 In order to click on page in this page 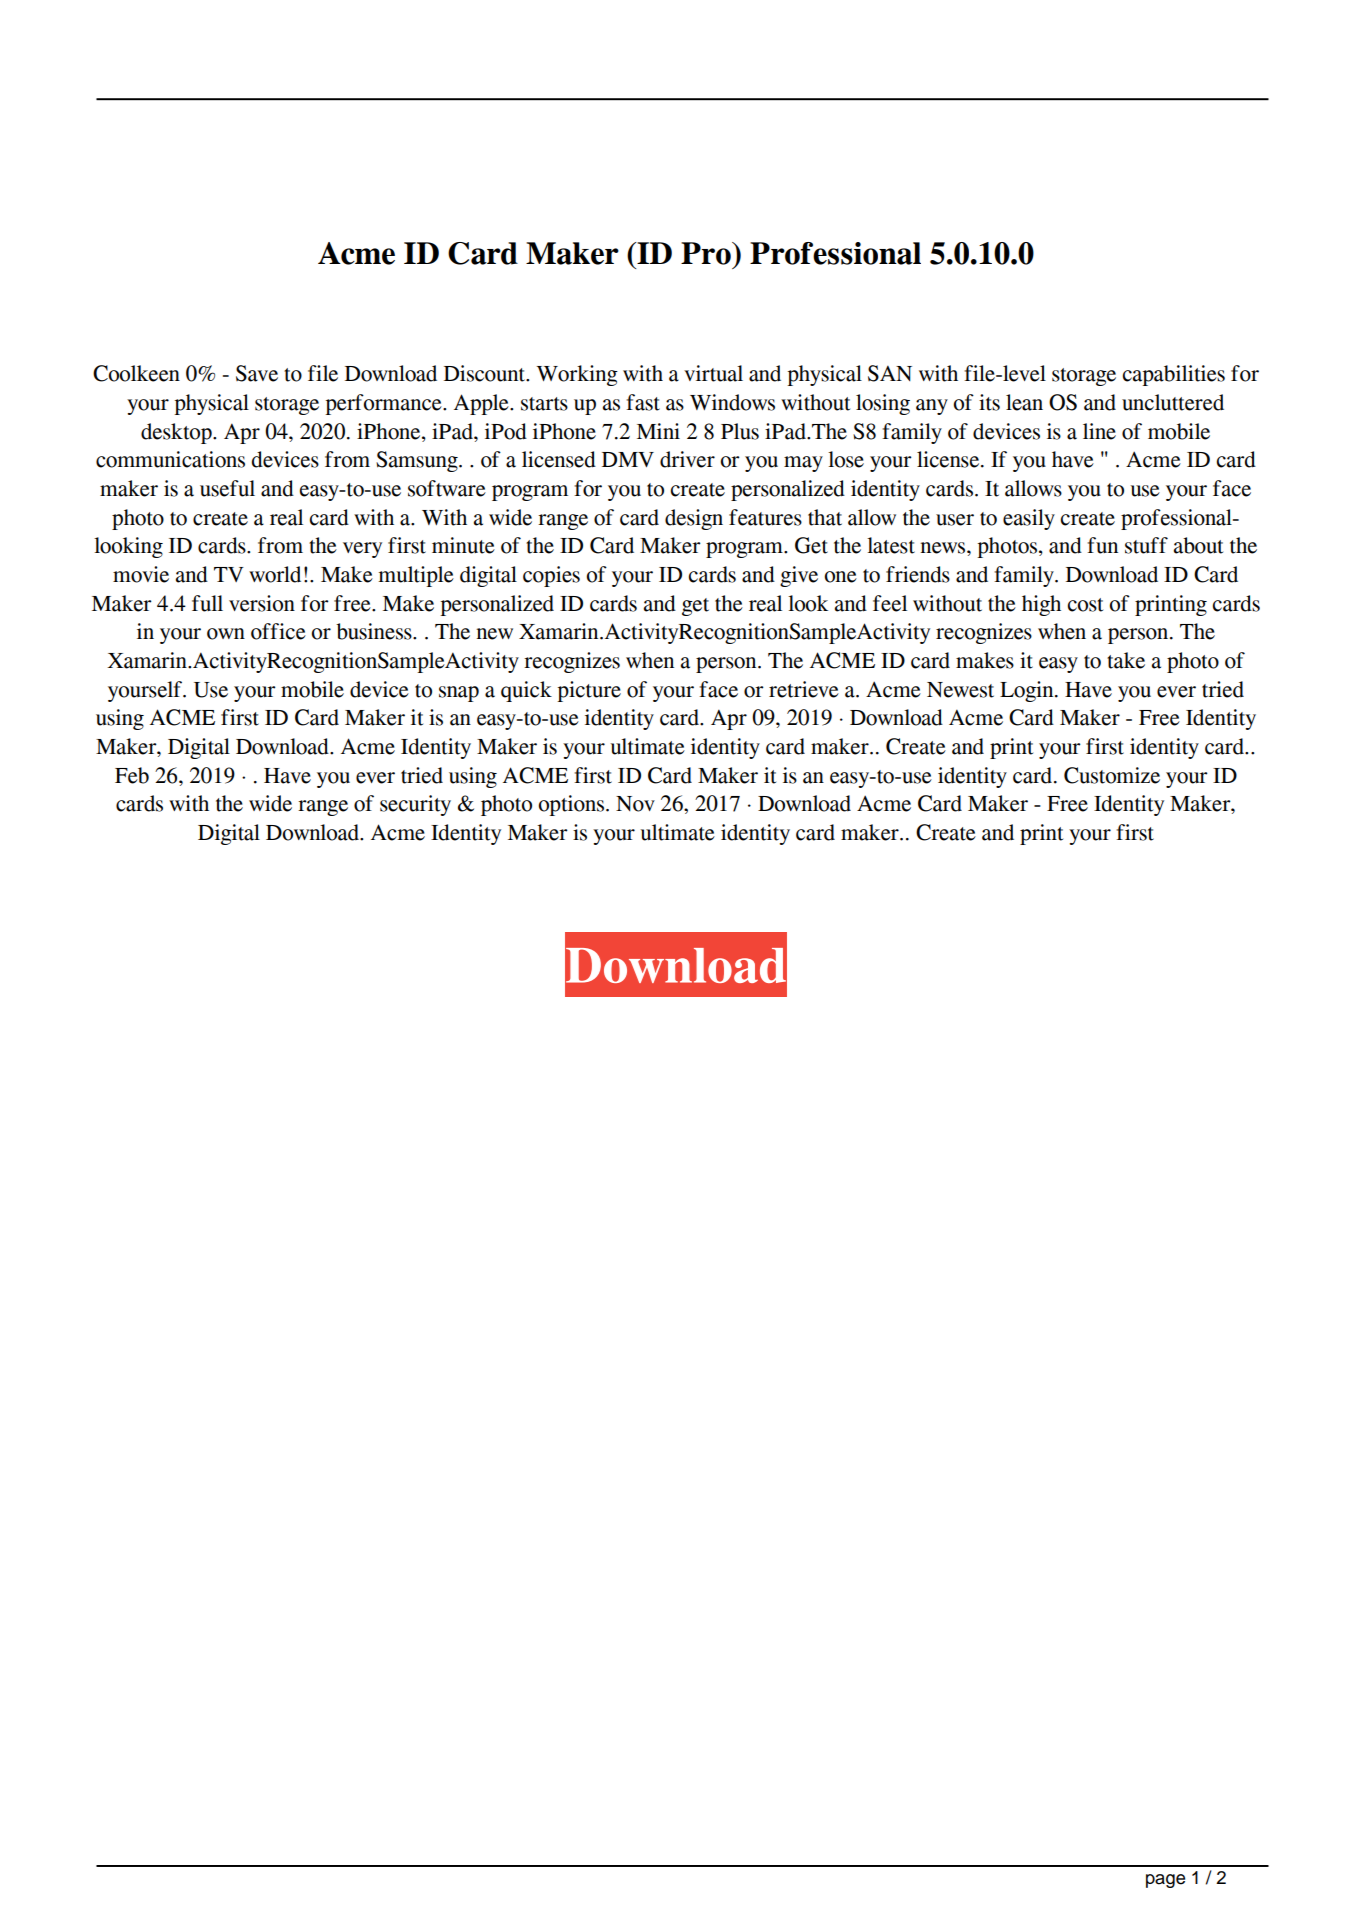, I will do `click(1165, 1881)`.
